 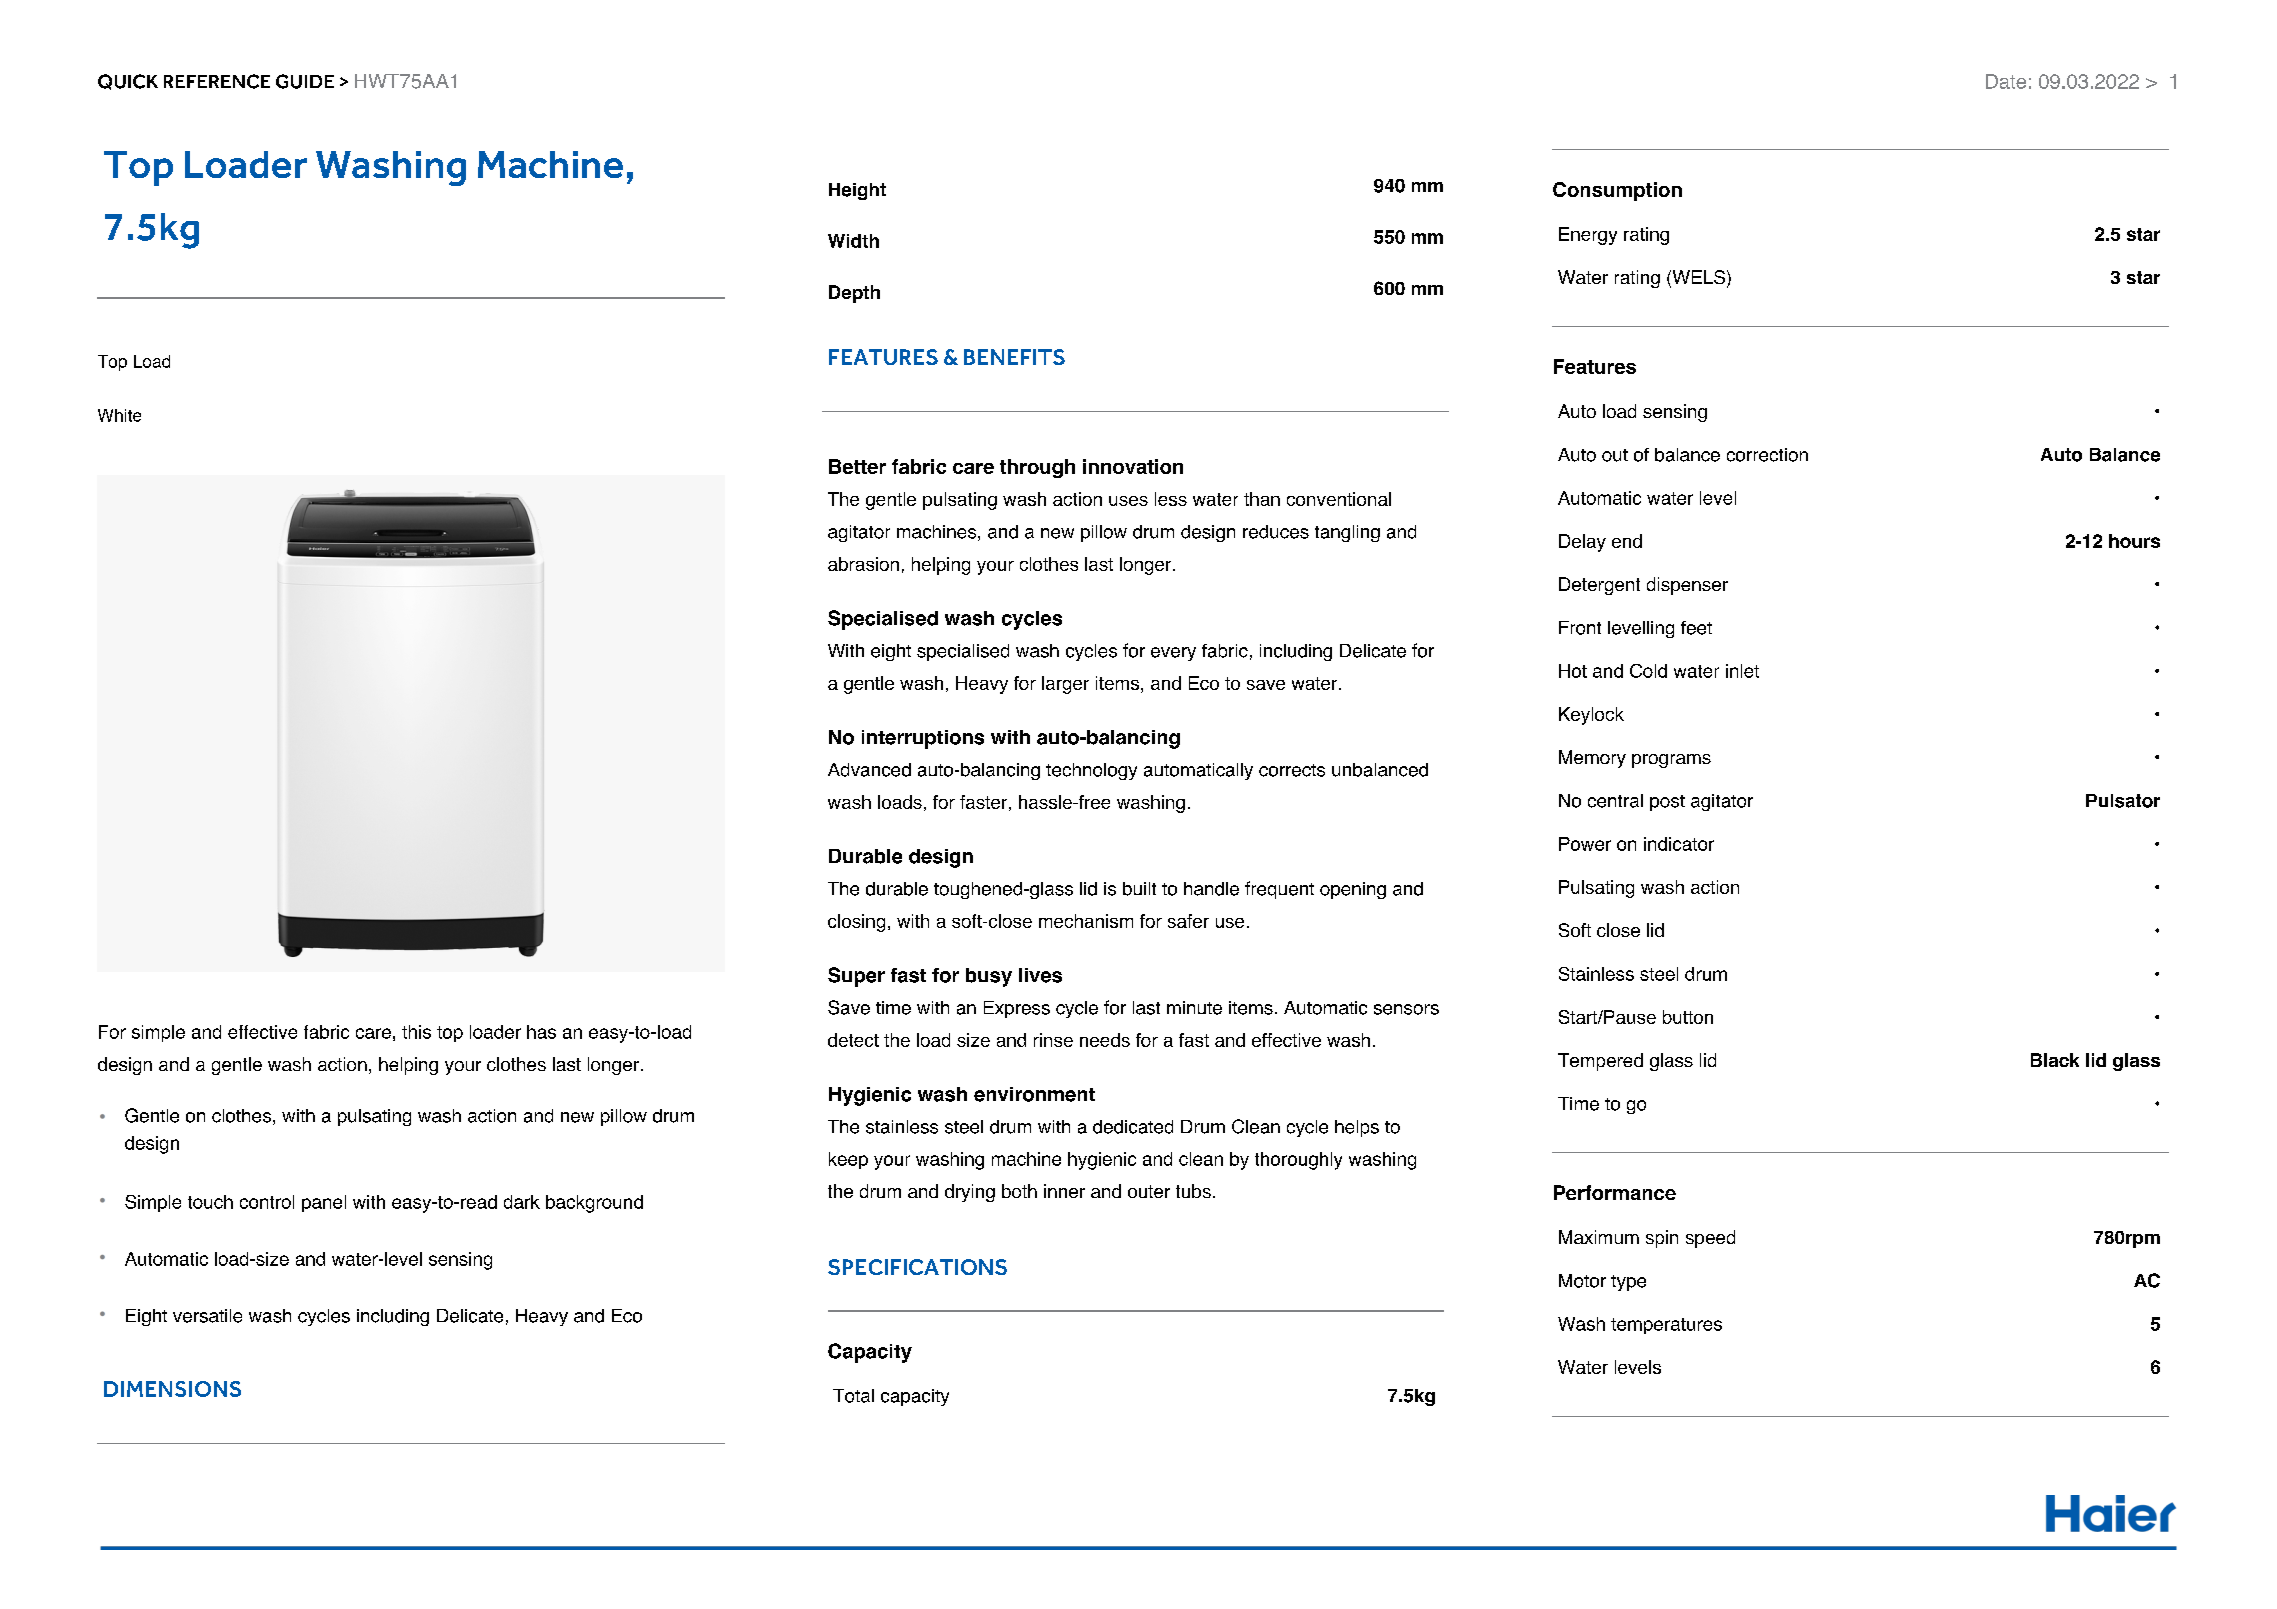 I want to click on Advanced, so click(x=869, y=770).
